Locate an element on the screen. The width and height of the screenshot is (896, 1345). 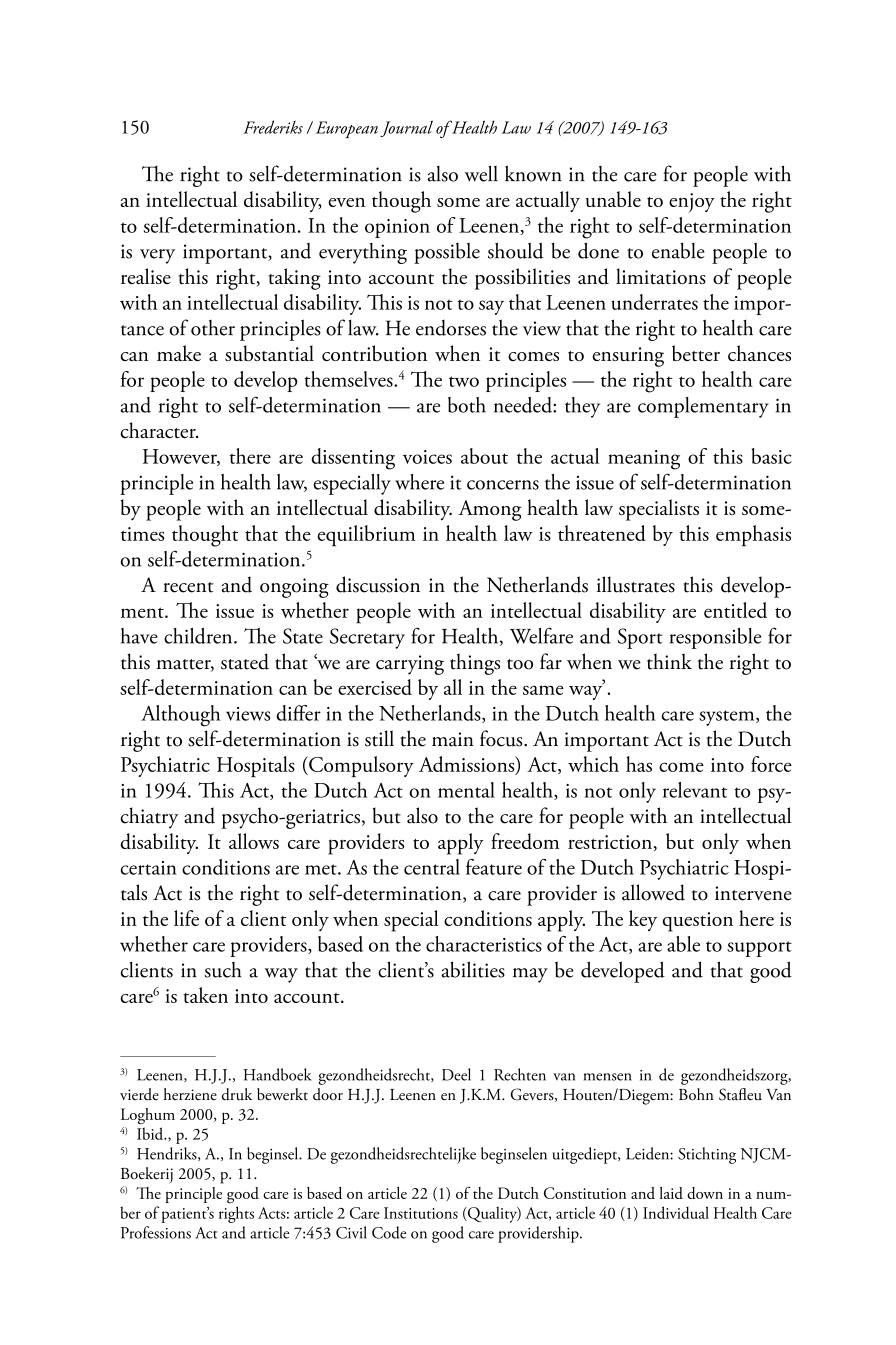
question is located at coordinates (697, 922).
